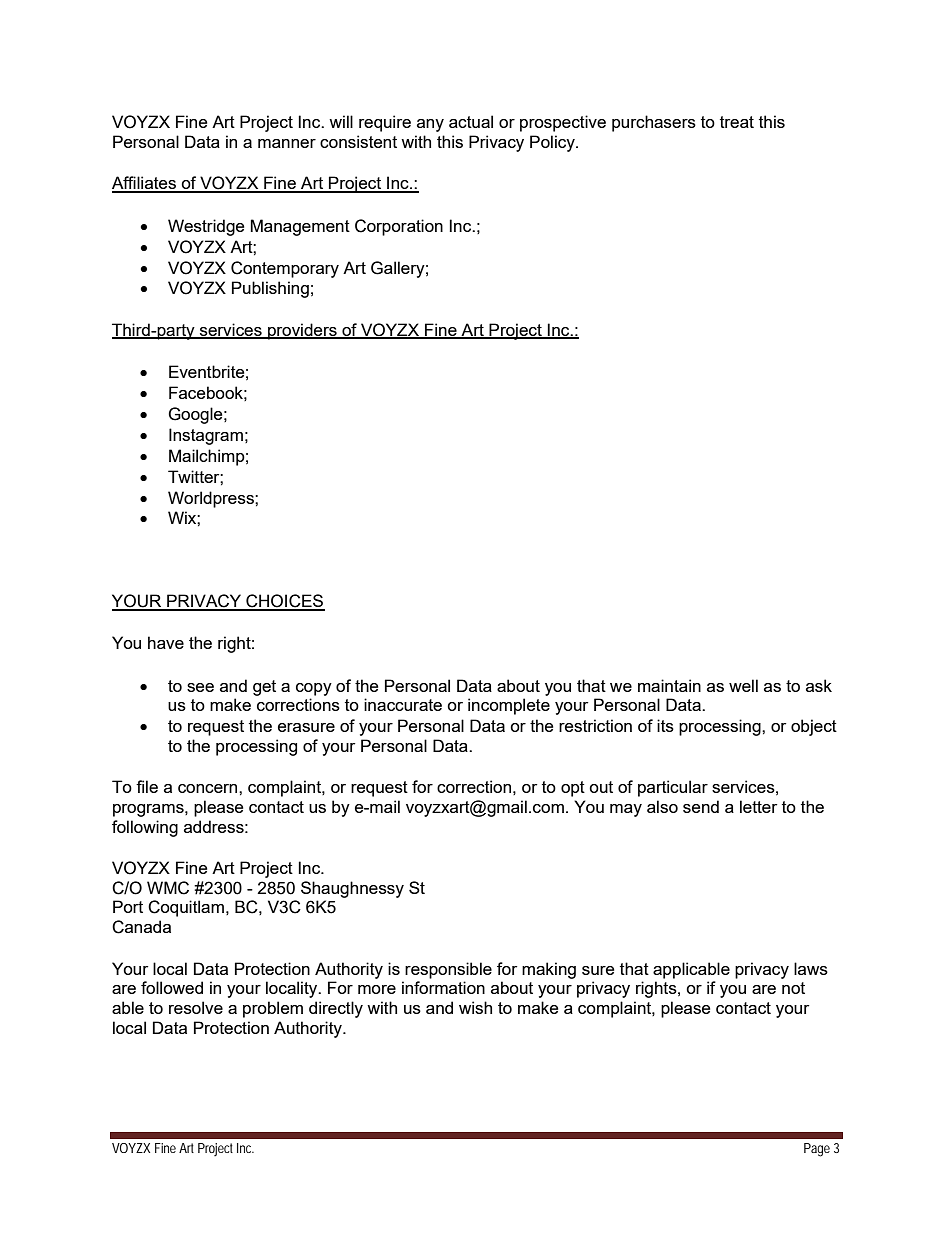 The image size is (952, 1233). What do you see at coordinates (287, 143) in the document?
I see `manner` at bounding box center [287, 143].
